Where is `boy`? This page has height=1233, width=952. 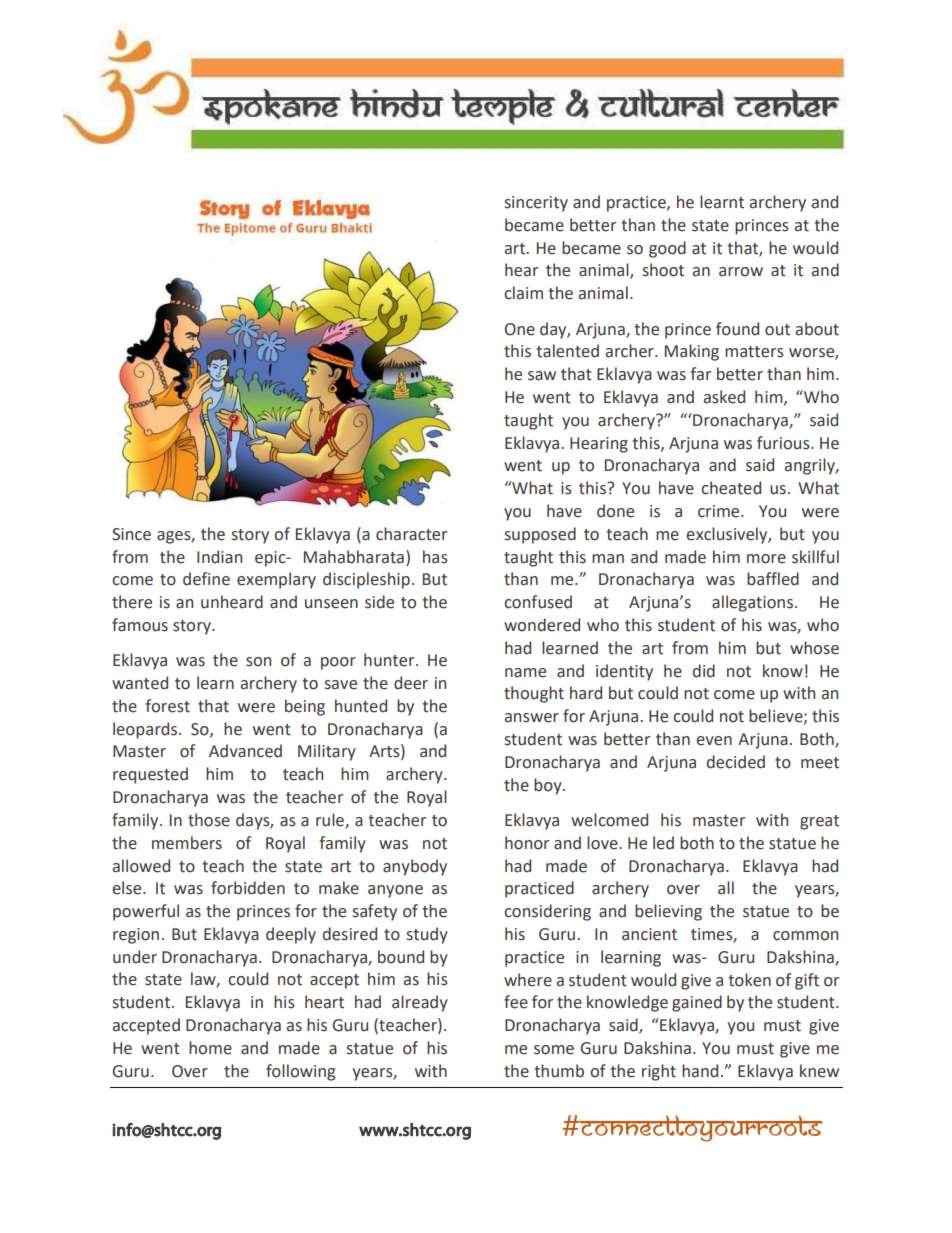
boy is located at coordinates (549, 786).
